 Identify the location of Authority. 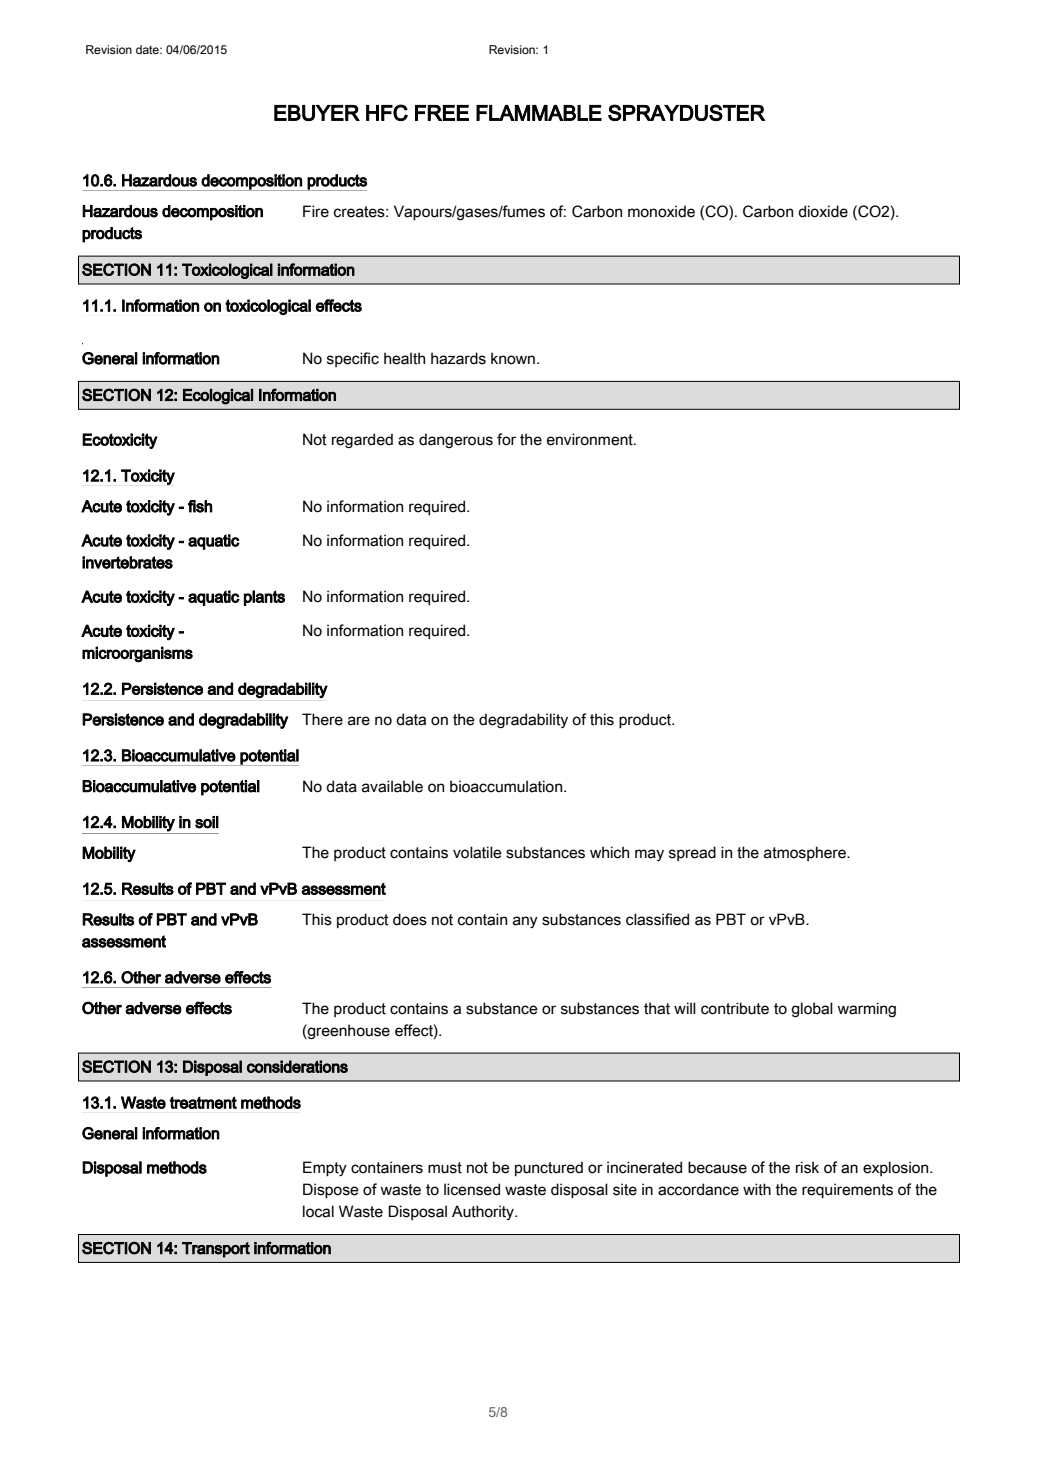
(484, 1212).
